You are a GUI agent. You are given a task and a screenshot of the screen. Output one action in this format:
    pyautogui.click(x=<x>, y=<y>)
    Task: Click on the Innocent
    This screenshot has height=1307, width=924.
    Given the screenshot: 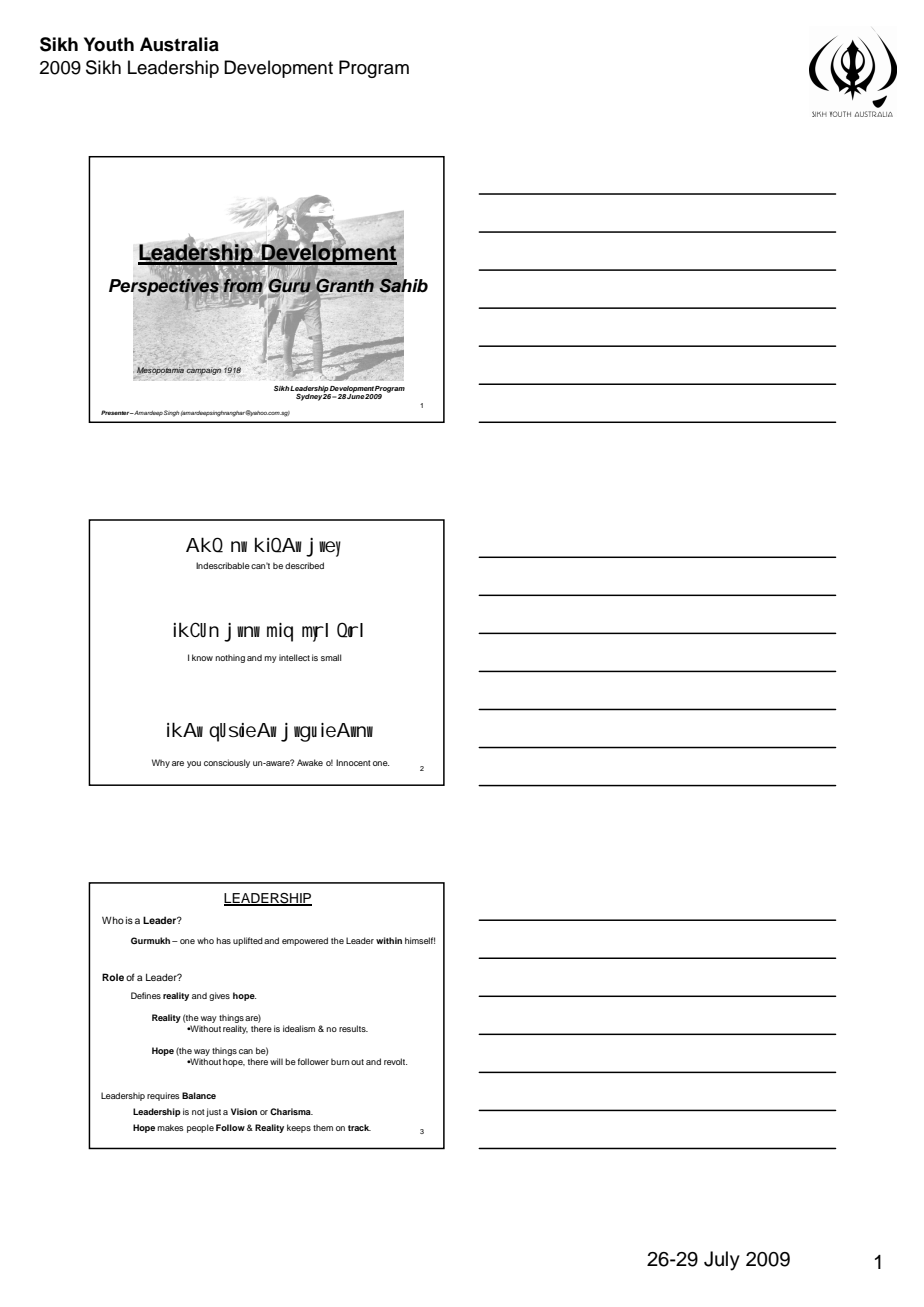 What is the action you would take?
    pyautogui.click(x=353, y=762)
